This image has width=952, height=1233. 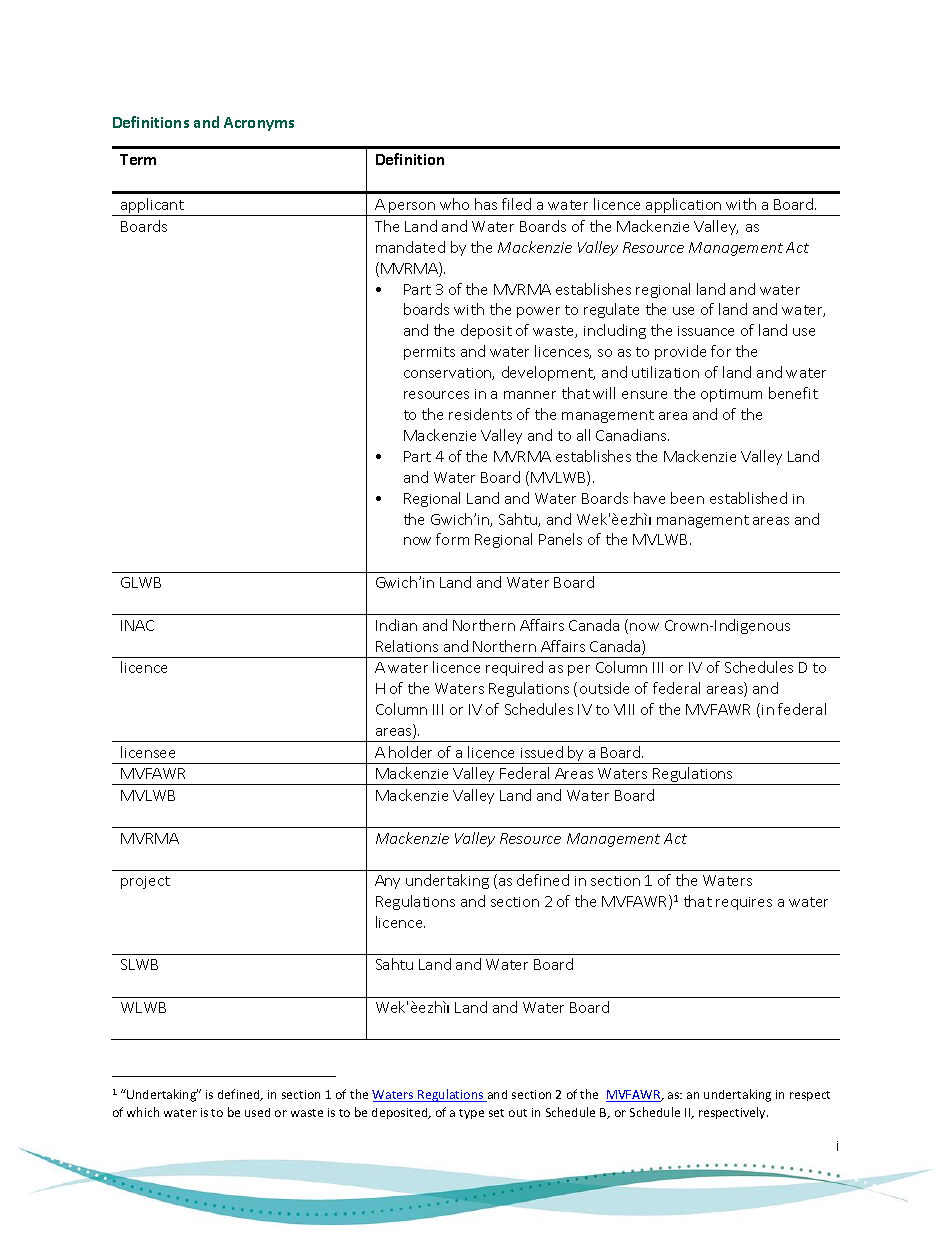 What do you see at coordinates (684, 207) in the image?
I see `application` at bounding box center [684, 207].
